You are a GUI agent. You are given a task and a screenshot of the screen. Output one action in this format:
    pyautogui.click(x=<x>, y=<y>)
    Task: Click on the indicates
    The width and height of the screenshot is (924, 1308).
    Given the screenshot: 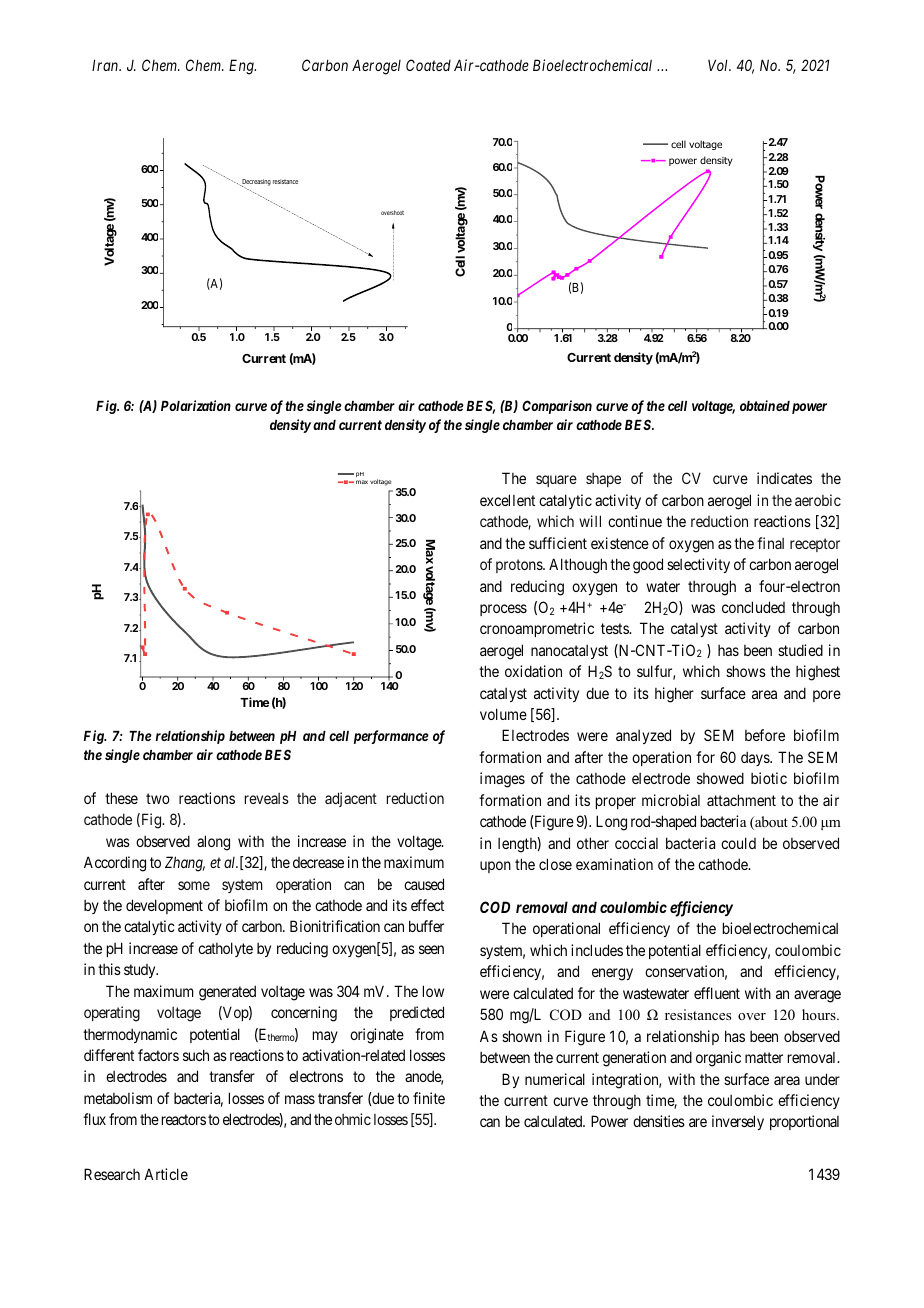 What is the action you would take?
    pyautogui.click(x=784, y=478)
